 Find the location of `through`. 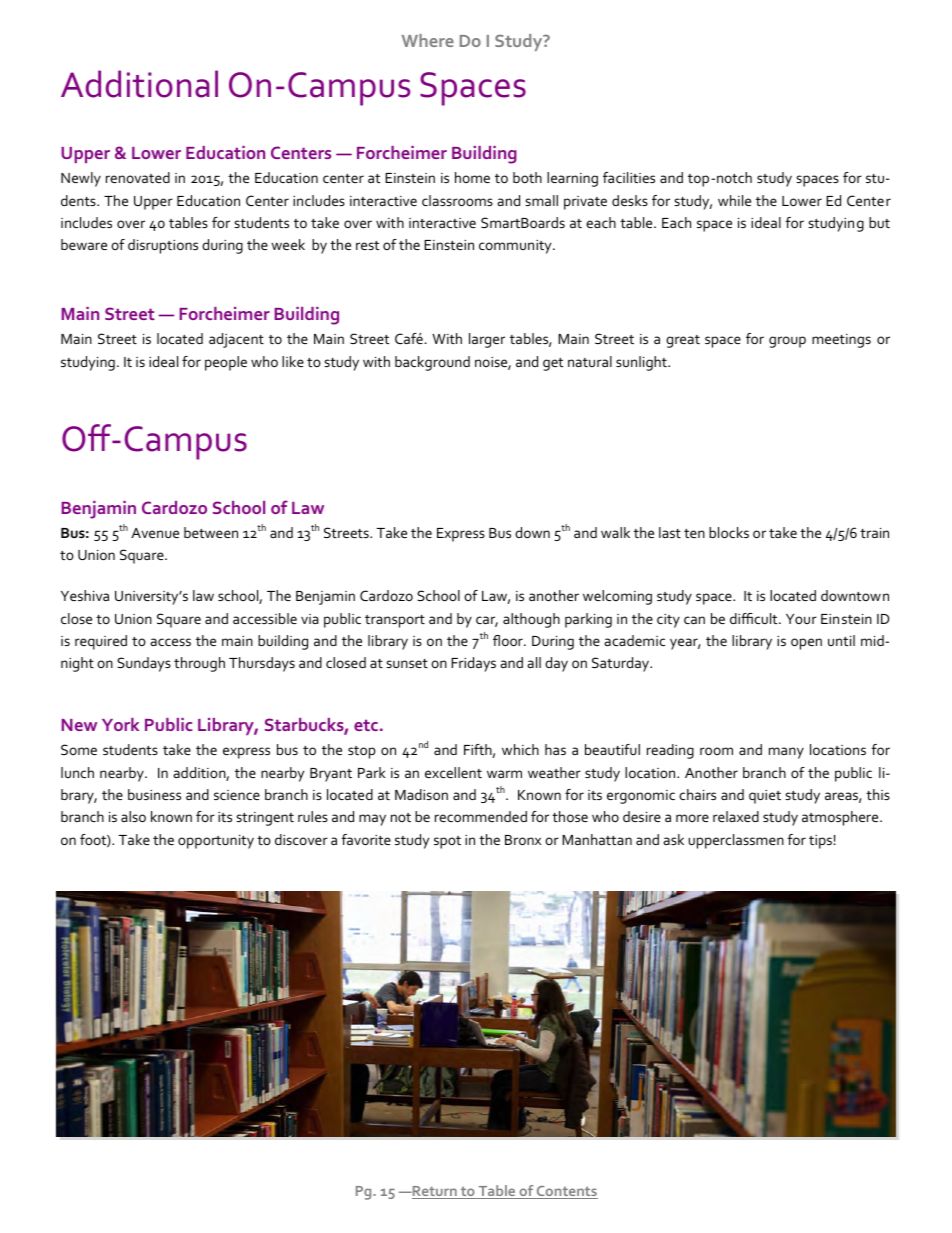

through is located at coordinates (199, 664).
